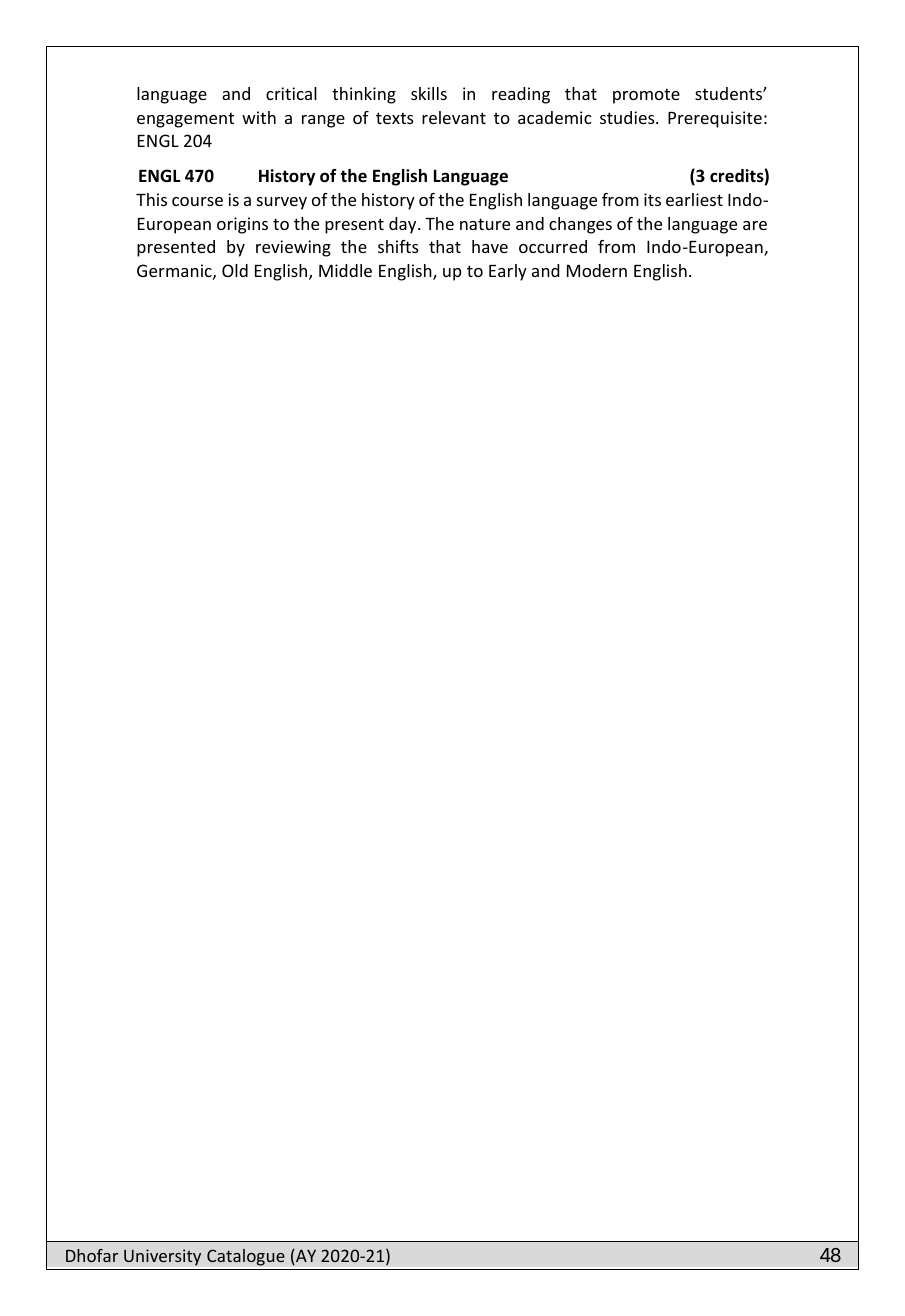  I want to click on Early, so click(508, 272).
